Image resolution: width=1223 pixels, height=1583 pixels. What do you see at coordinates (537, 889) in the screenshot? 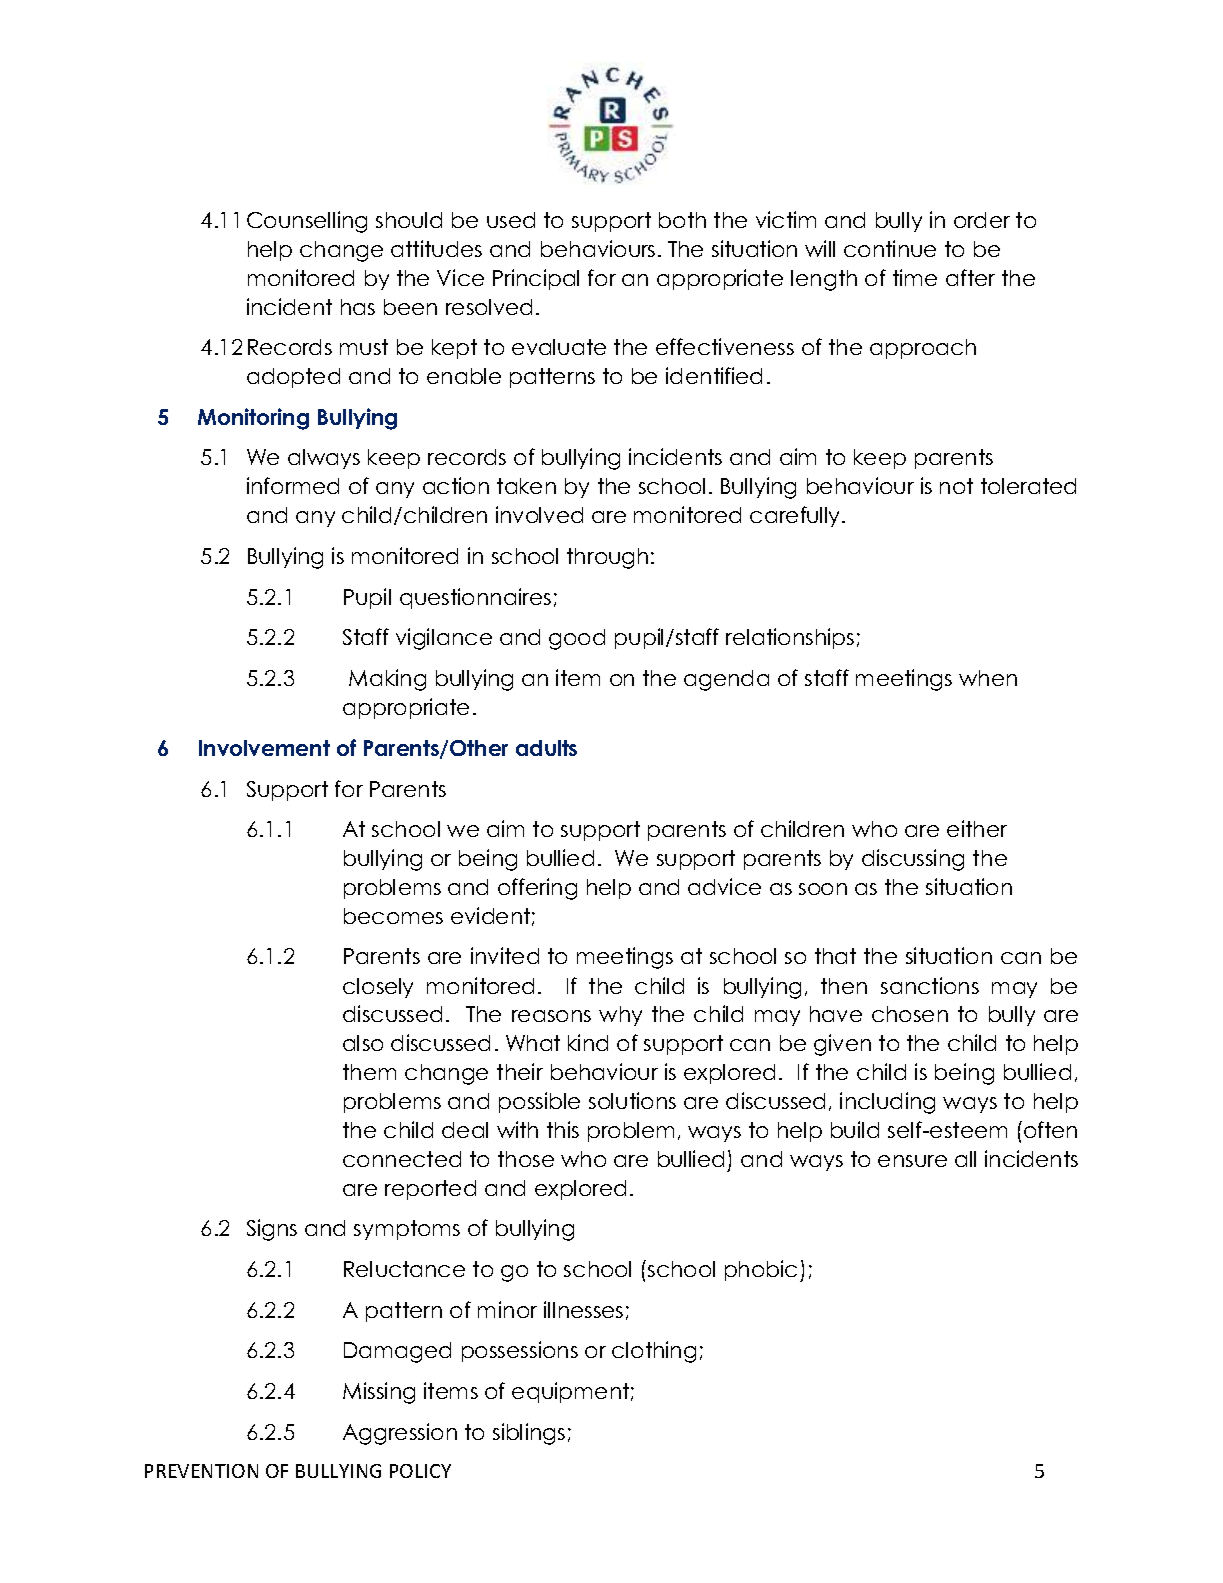
I see `offering` at bounding box center [537, 889].
